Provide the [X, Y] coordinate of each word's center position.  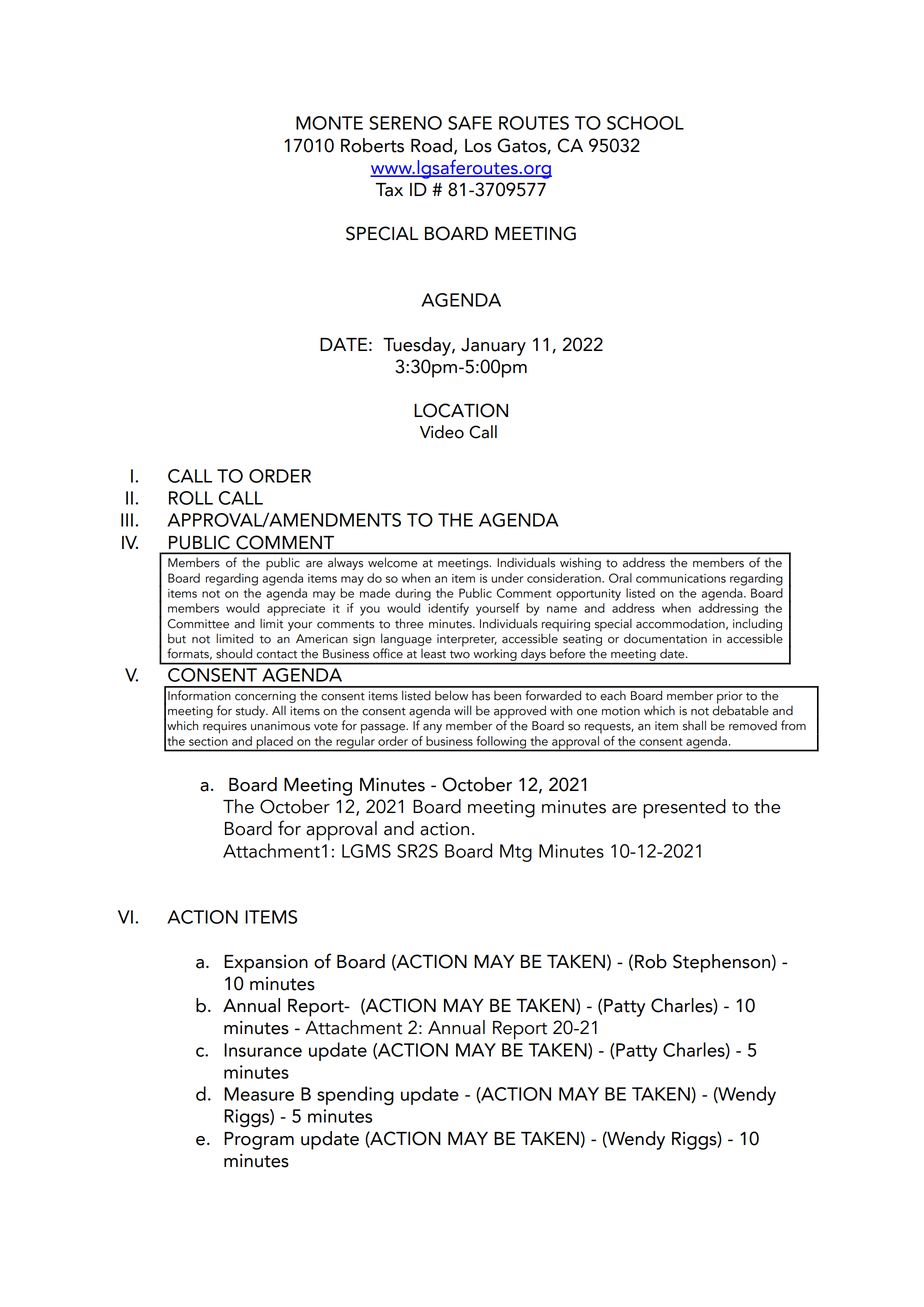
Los [478, 146]
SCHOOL [645, 123]
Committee [198, 624]
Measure [259, 1094]
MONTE [329, 123]
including [757, 624]
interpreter [467, 641]
